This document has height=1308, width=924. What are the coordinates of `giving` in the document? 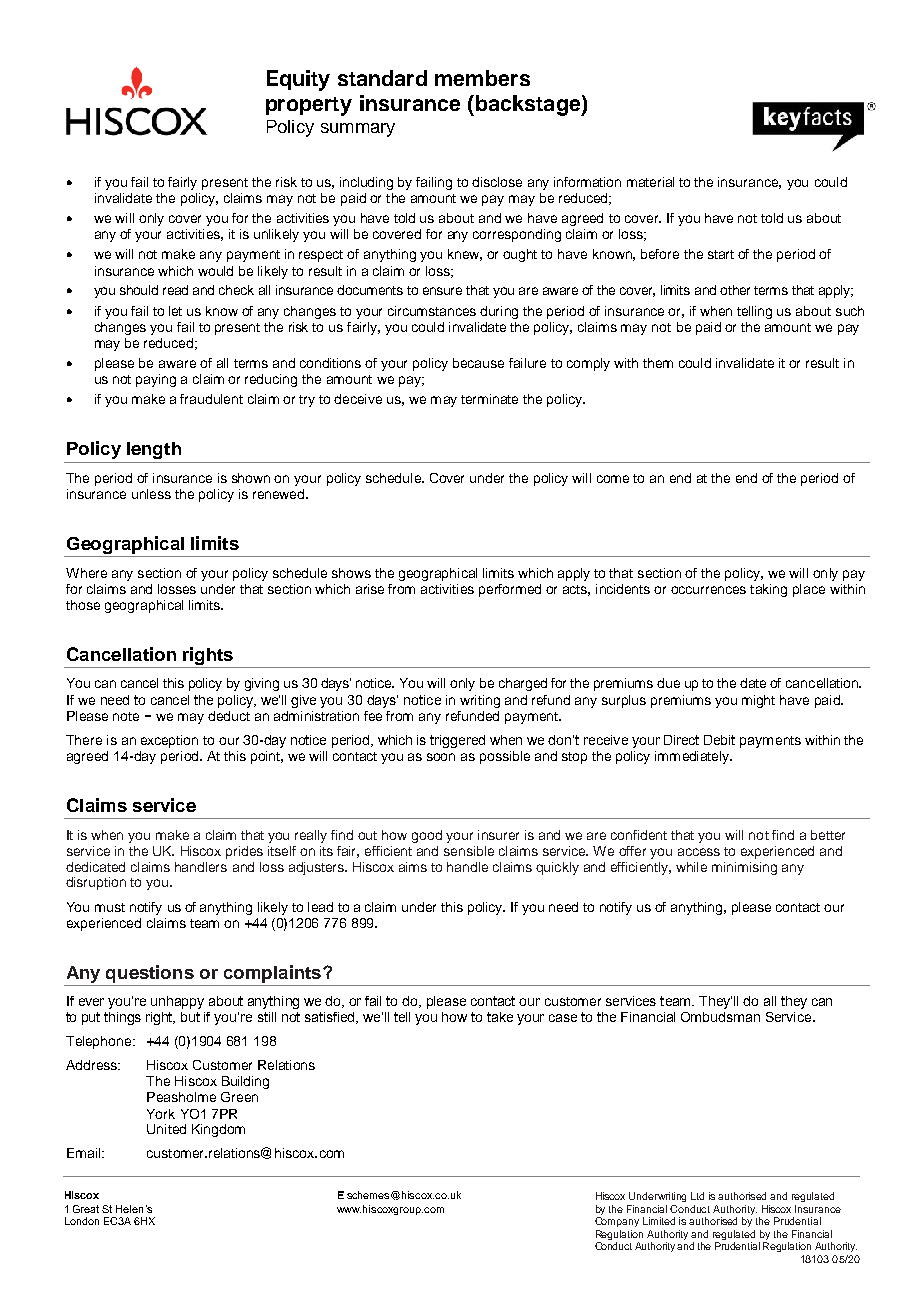 It's located at (262, 684).
